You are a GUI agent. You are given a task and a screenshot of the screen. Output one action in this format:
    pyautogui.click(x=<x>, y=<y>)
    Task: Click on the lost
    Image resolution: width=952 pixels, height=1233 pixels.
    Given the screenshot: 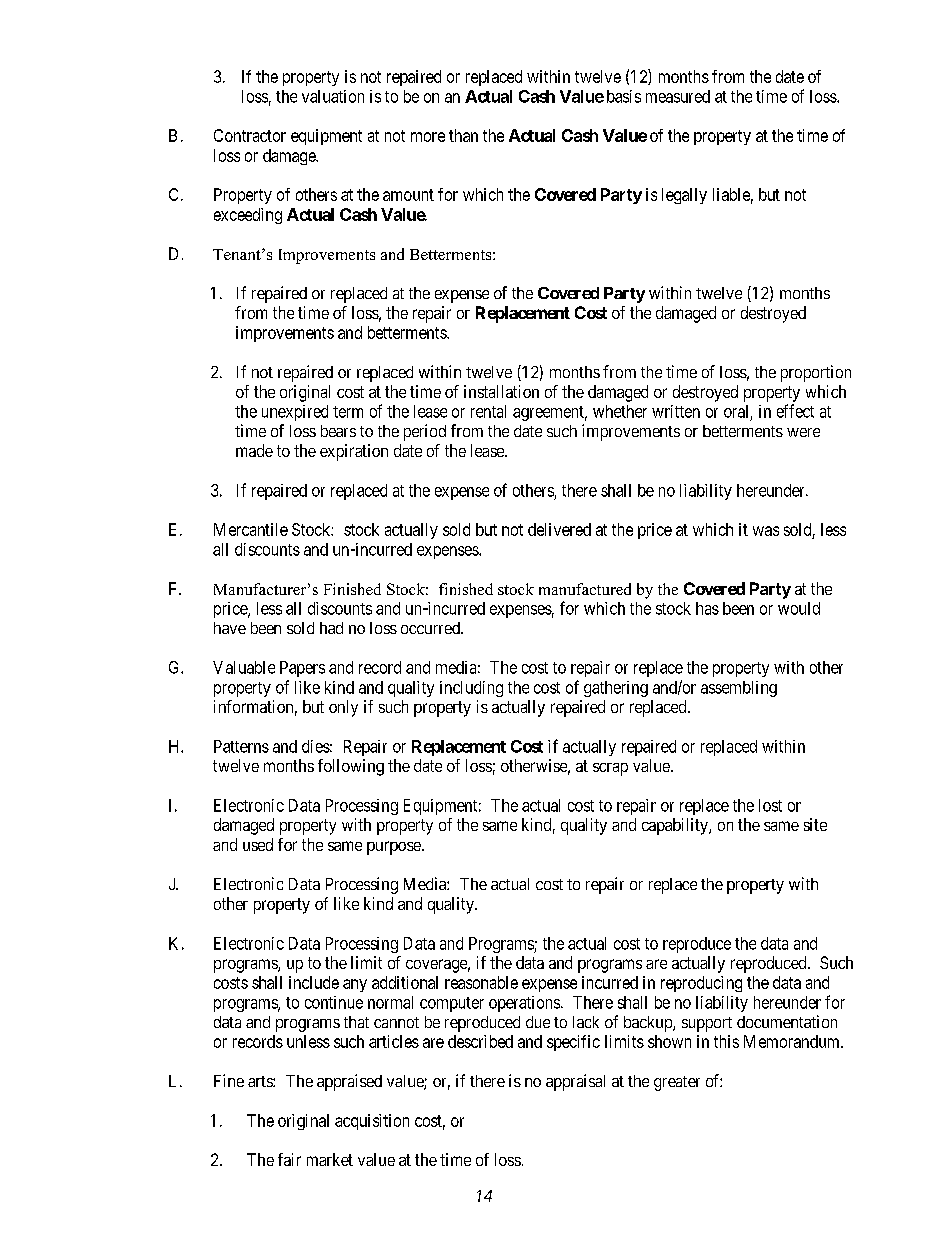 What is the action you would take?
    pyautogui.click(x=770, y=805)
